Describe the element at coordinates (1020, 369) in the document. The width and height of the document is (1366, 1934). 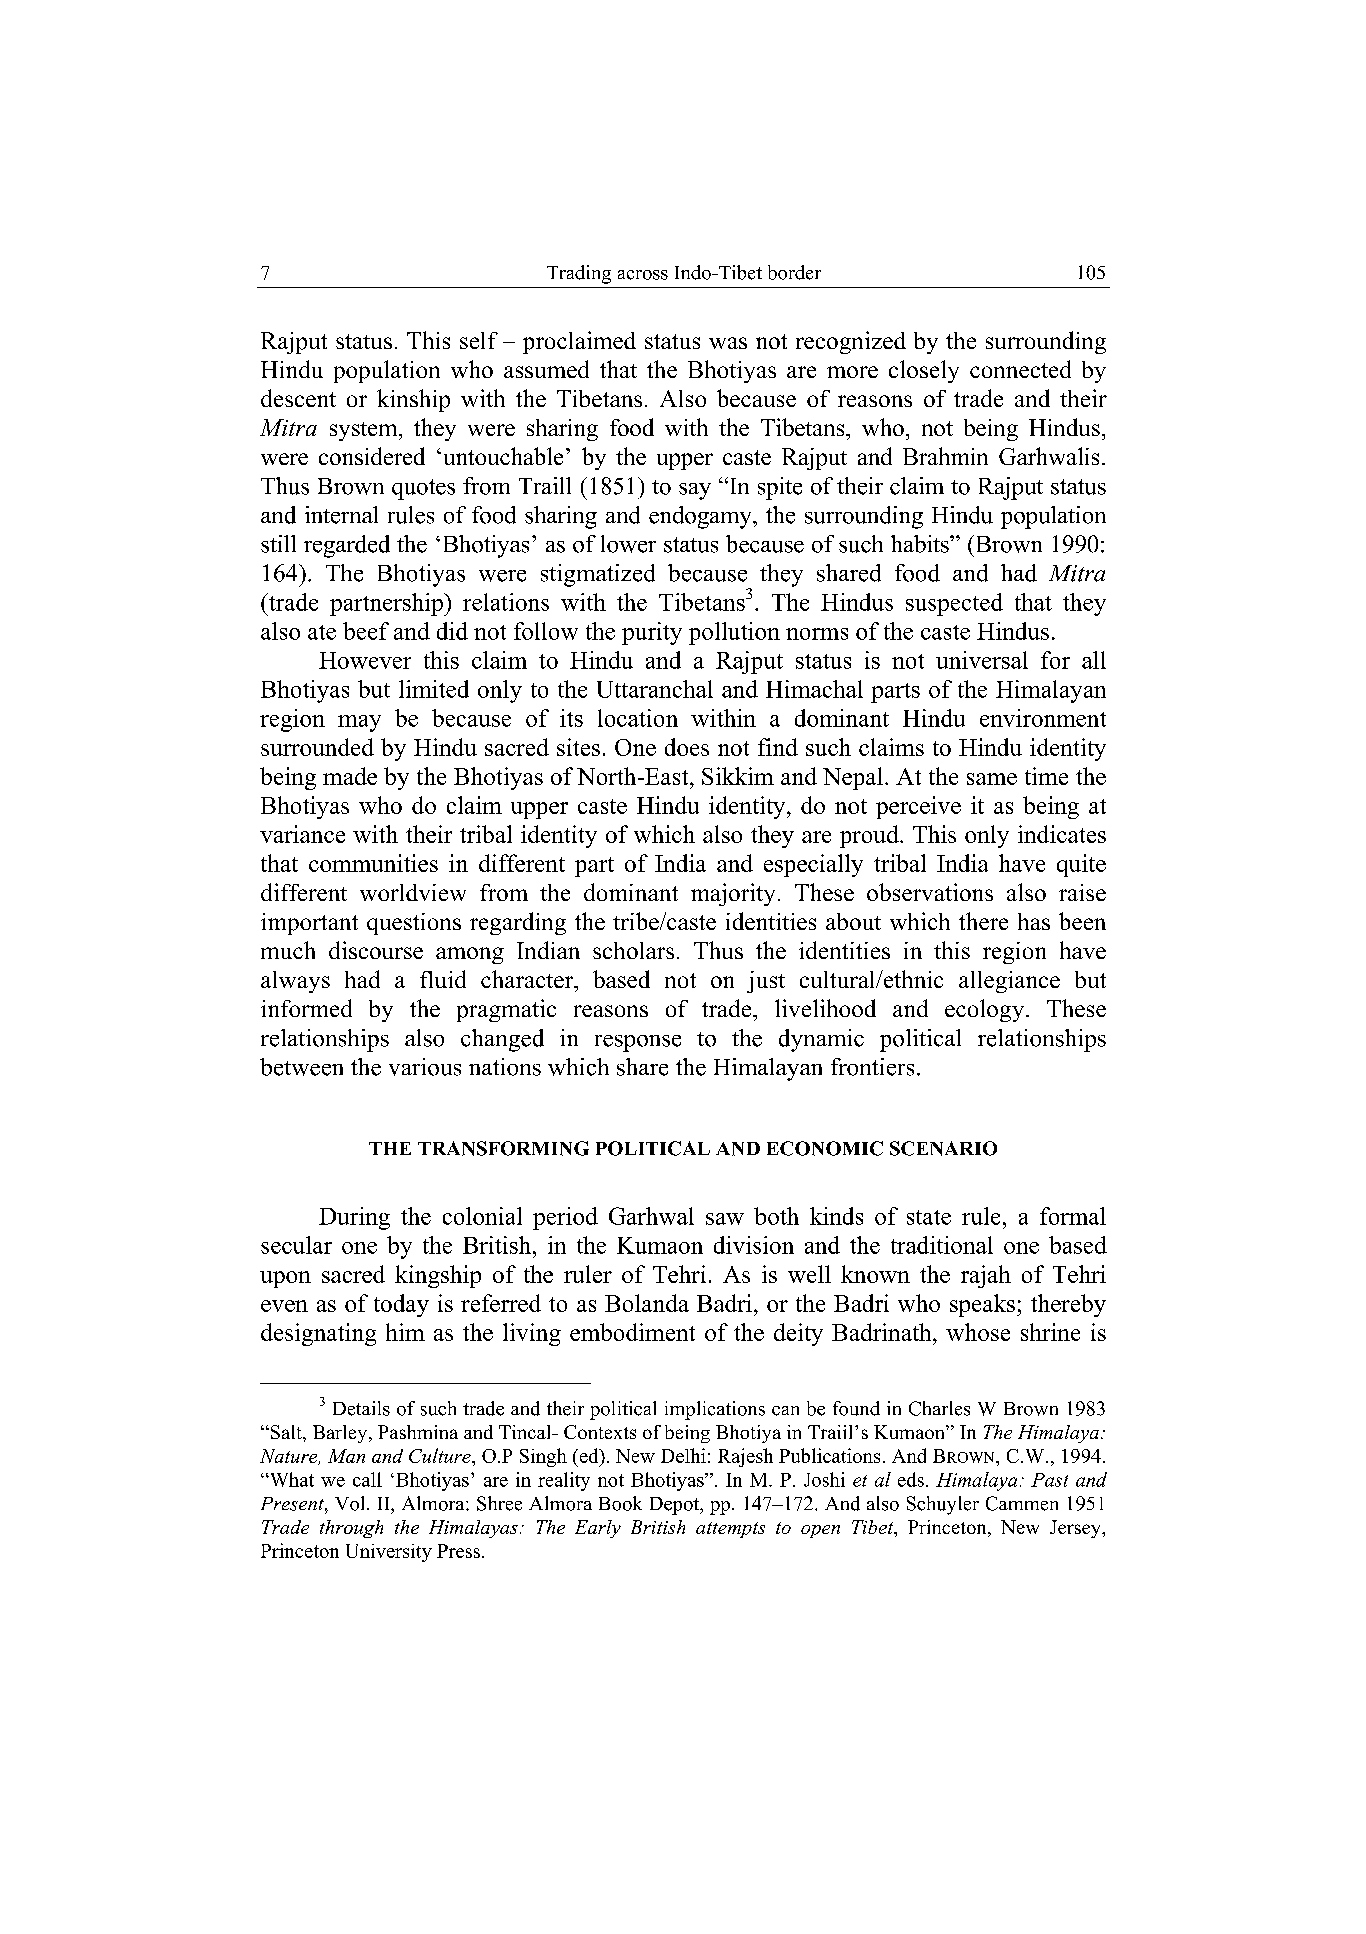
I see `connected` at that location.
